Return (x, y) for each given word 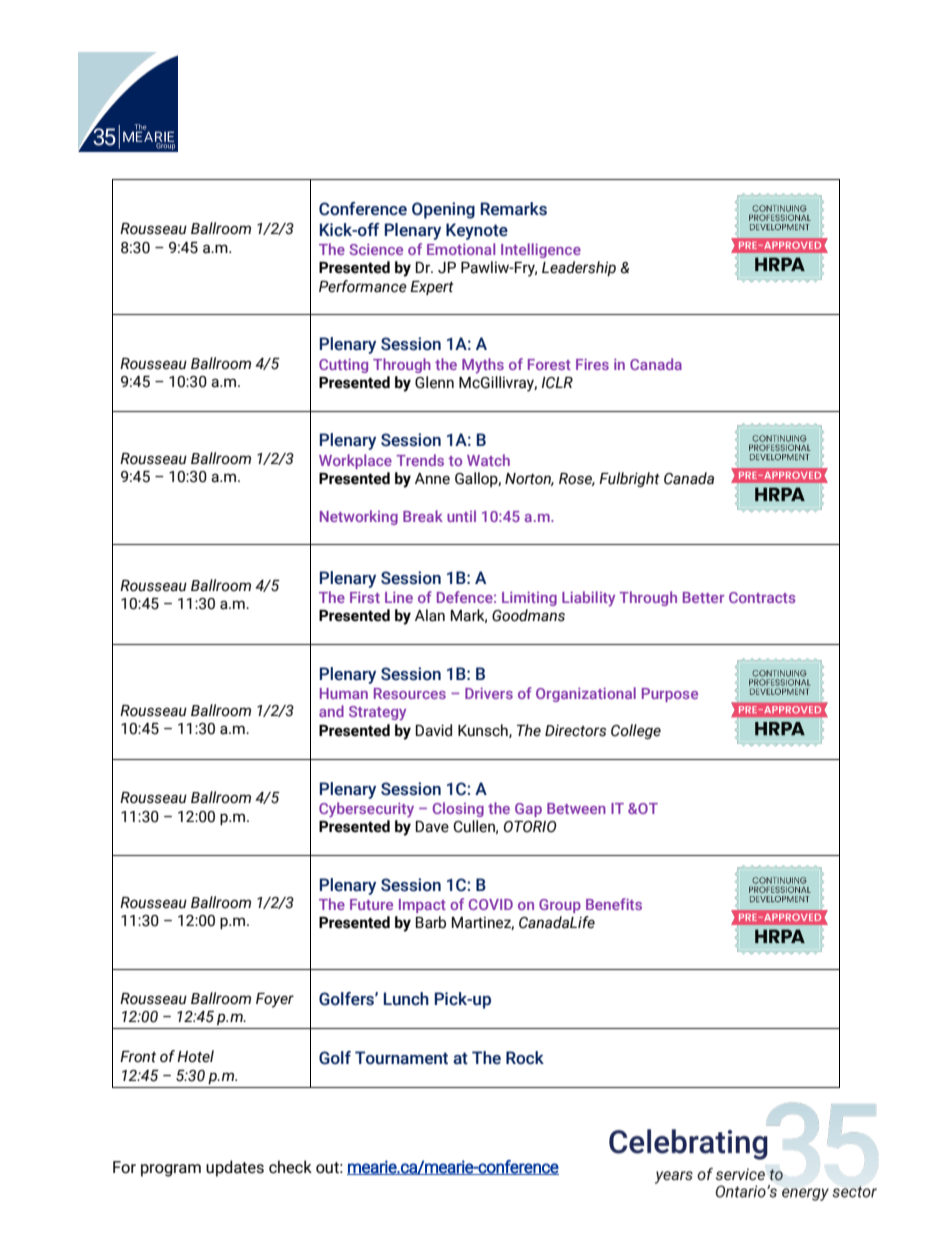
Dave (432, 827)
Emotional (461, 249)
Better (703, 597)
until (461, 516)
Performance (363, 286)
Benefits (614, 904)
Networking (359, 517)
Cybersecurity (366, 810)
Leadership (579, 268)
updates (235, 1168)
